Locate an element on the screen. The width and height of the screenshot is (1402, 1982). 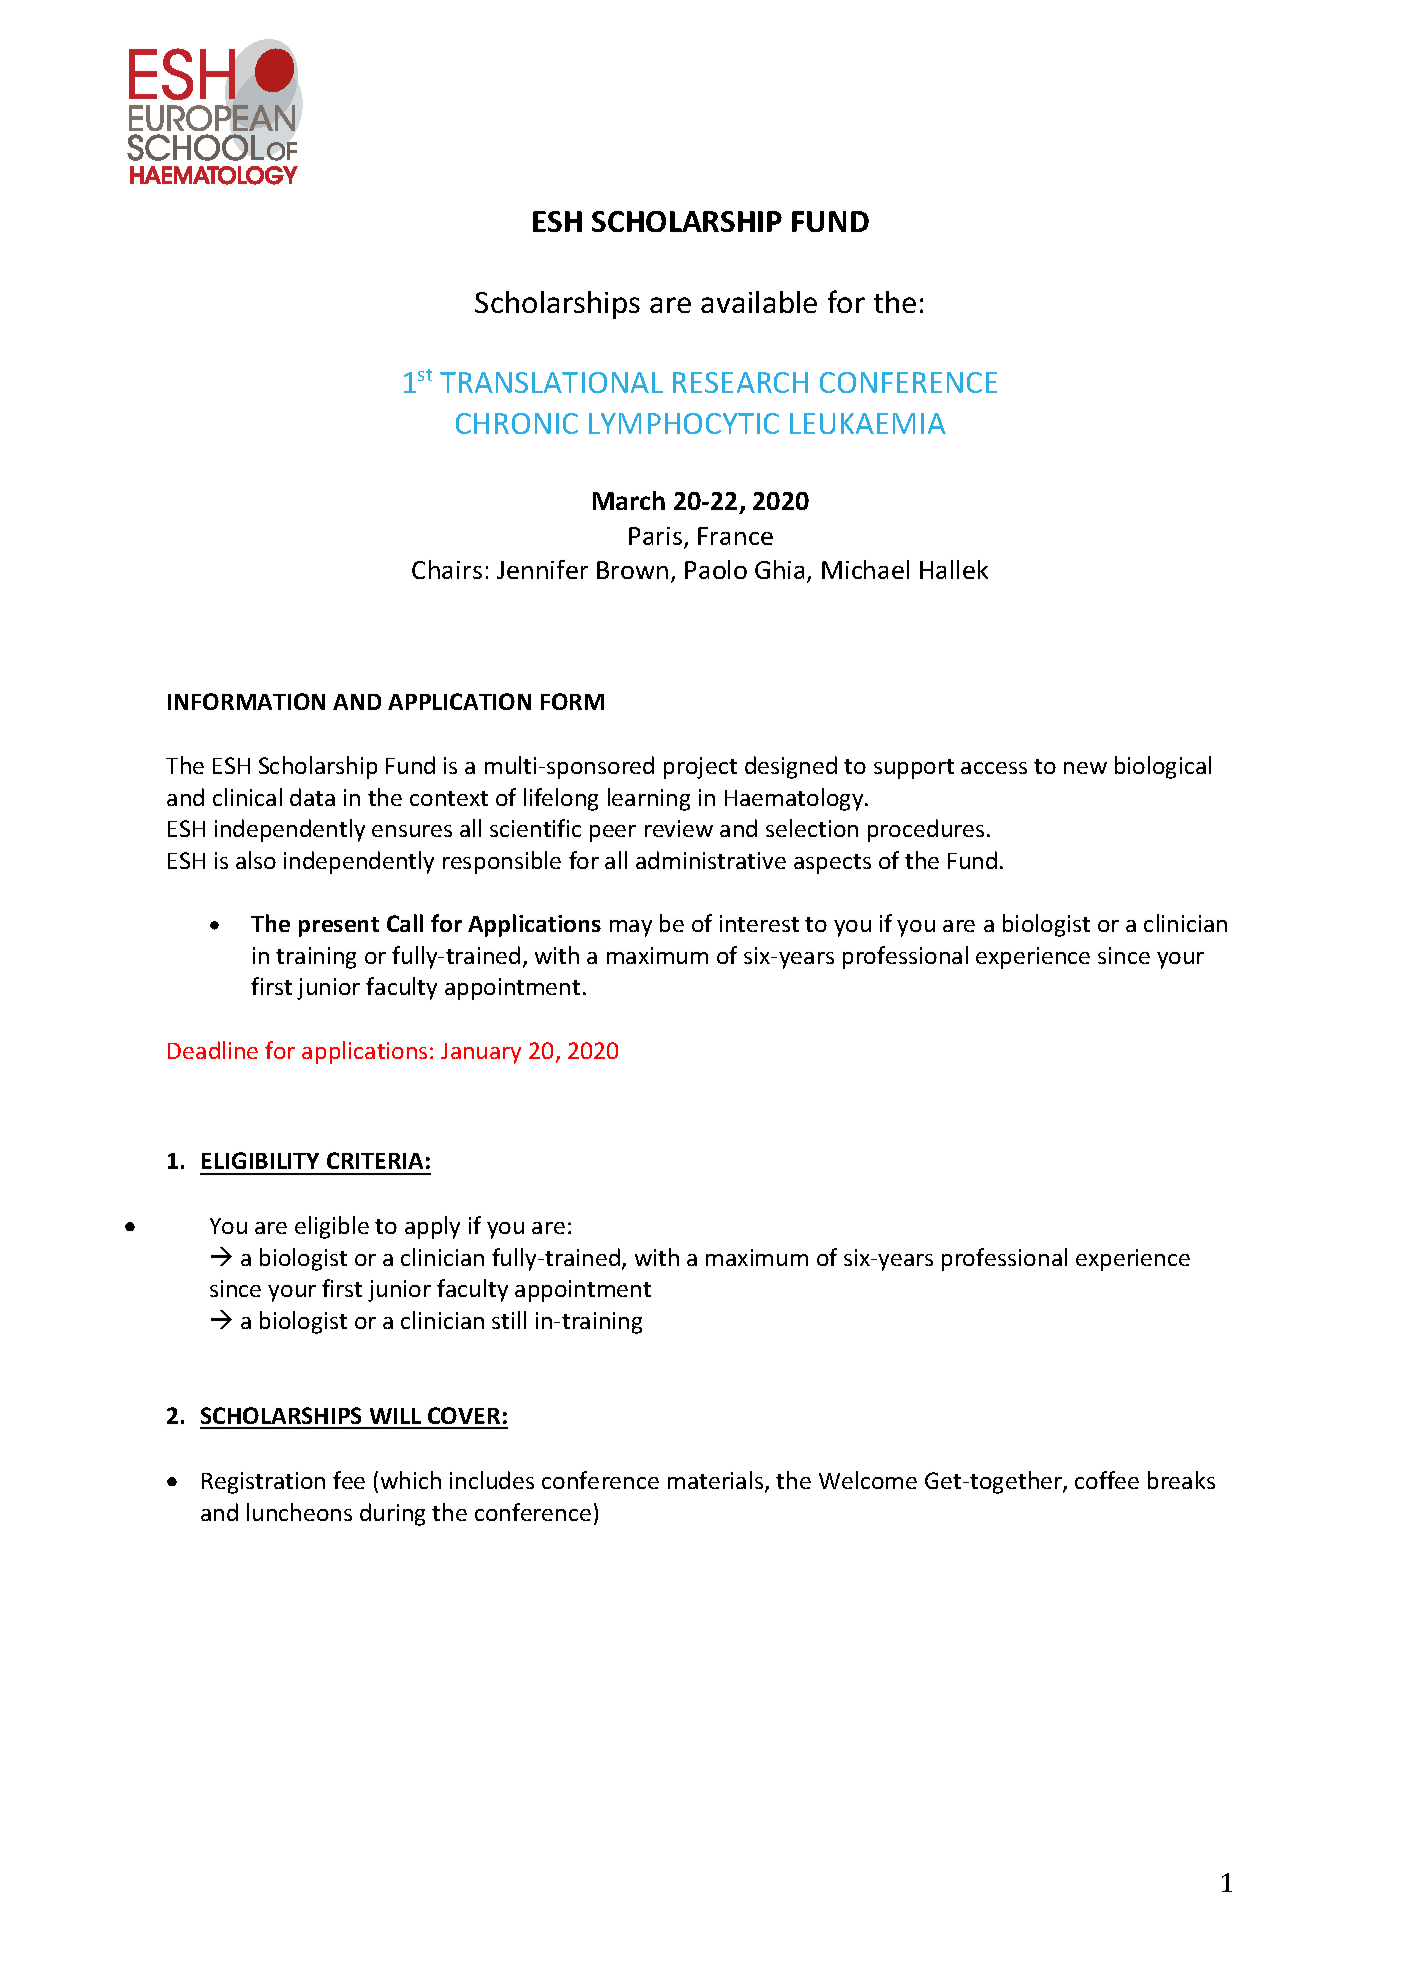
interest is located at coordinates (759, 923).
